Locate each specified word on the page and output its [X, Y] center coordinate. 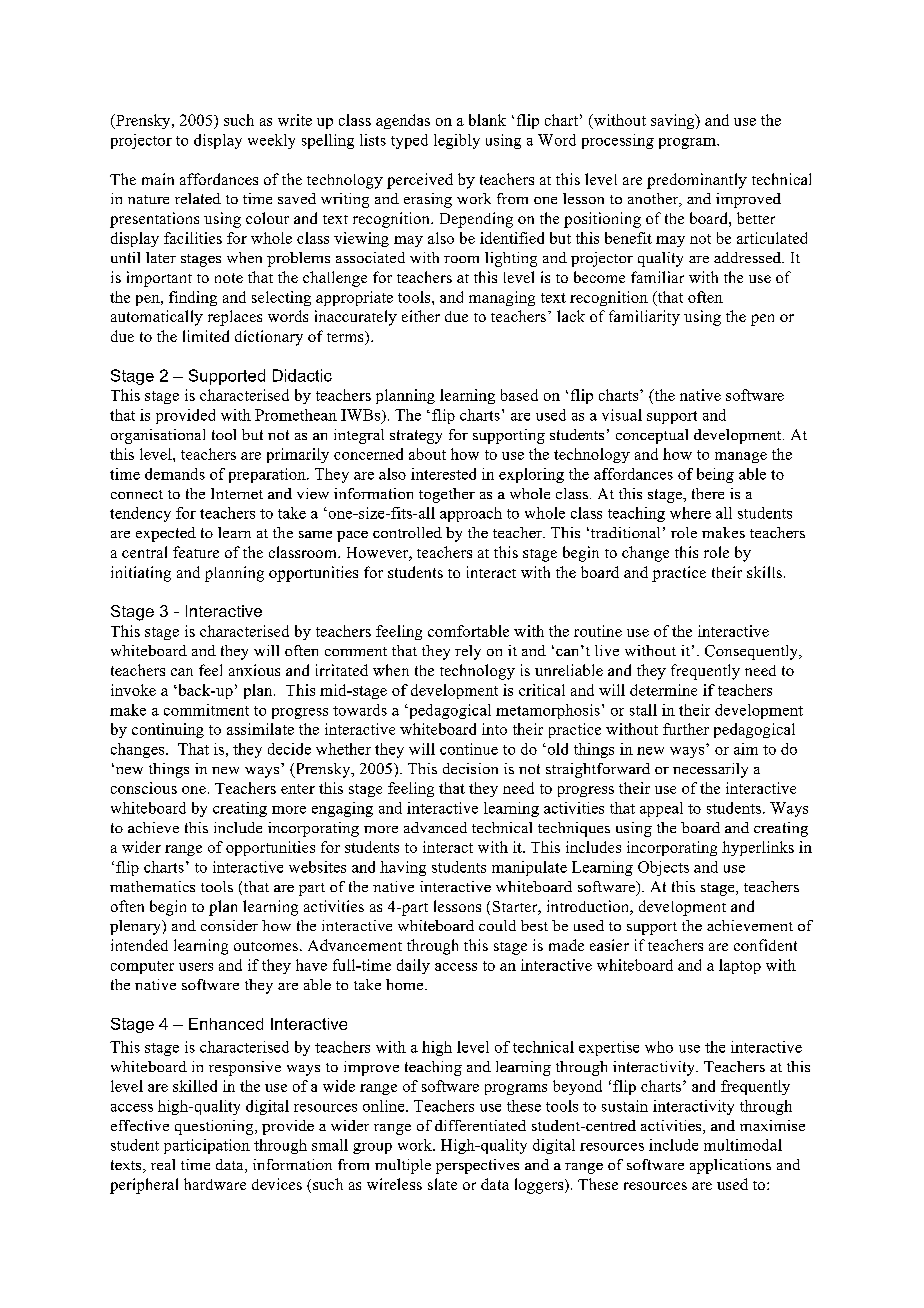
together [447, 495]
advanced [435, 827]
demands [175, 474]
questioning [215, 1127]
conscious [144, 788]
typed [409, 141]
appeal [661, 809]
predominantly [697, 181]
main [158, 179]
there [708, 493]
